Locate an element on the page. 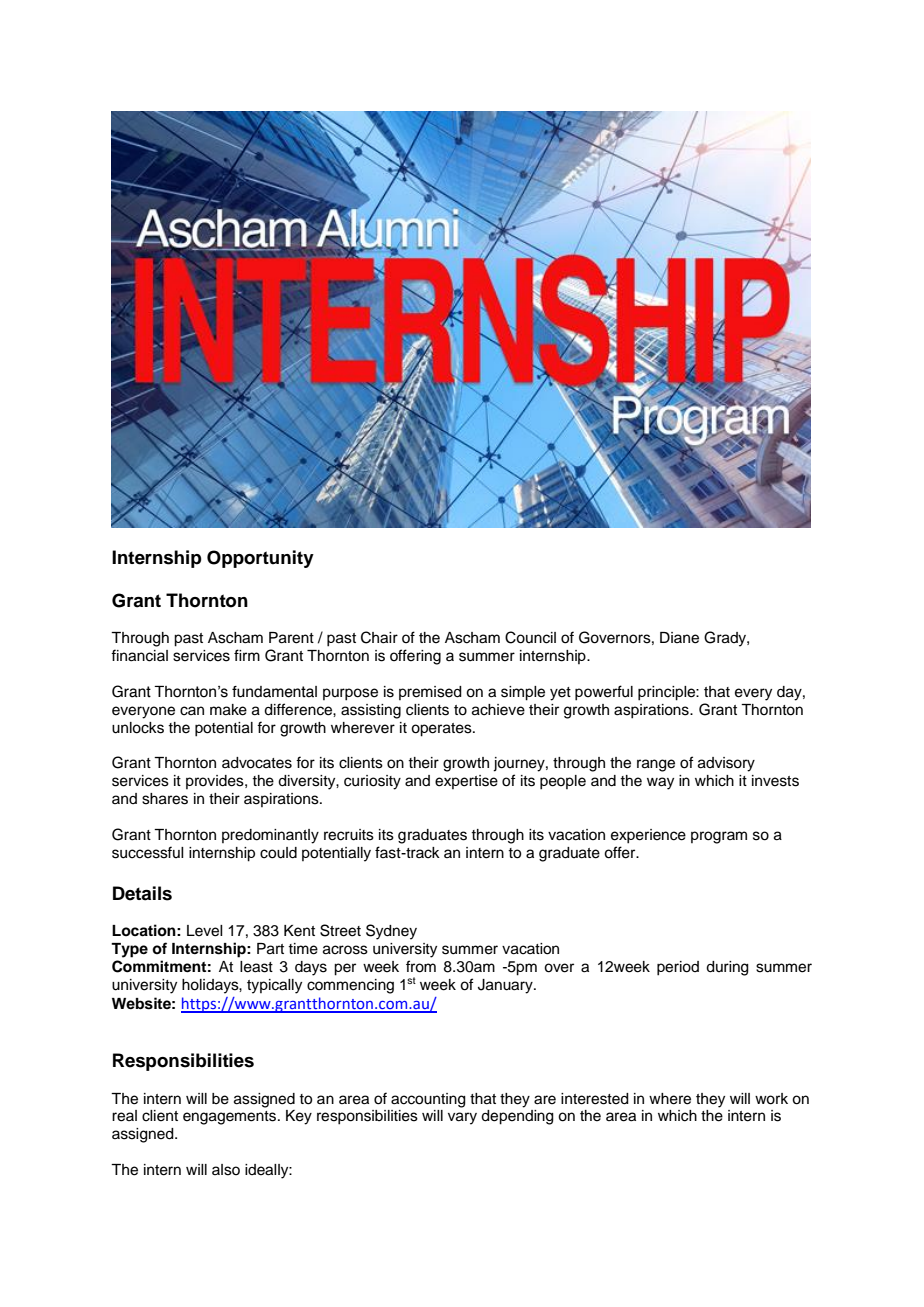  least is located at coordinates (256, 967).
